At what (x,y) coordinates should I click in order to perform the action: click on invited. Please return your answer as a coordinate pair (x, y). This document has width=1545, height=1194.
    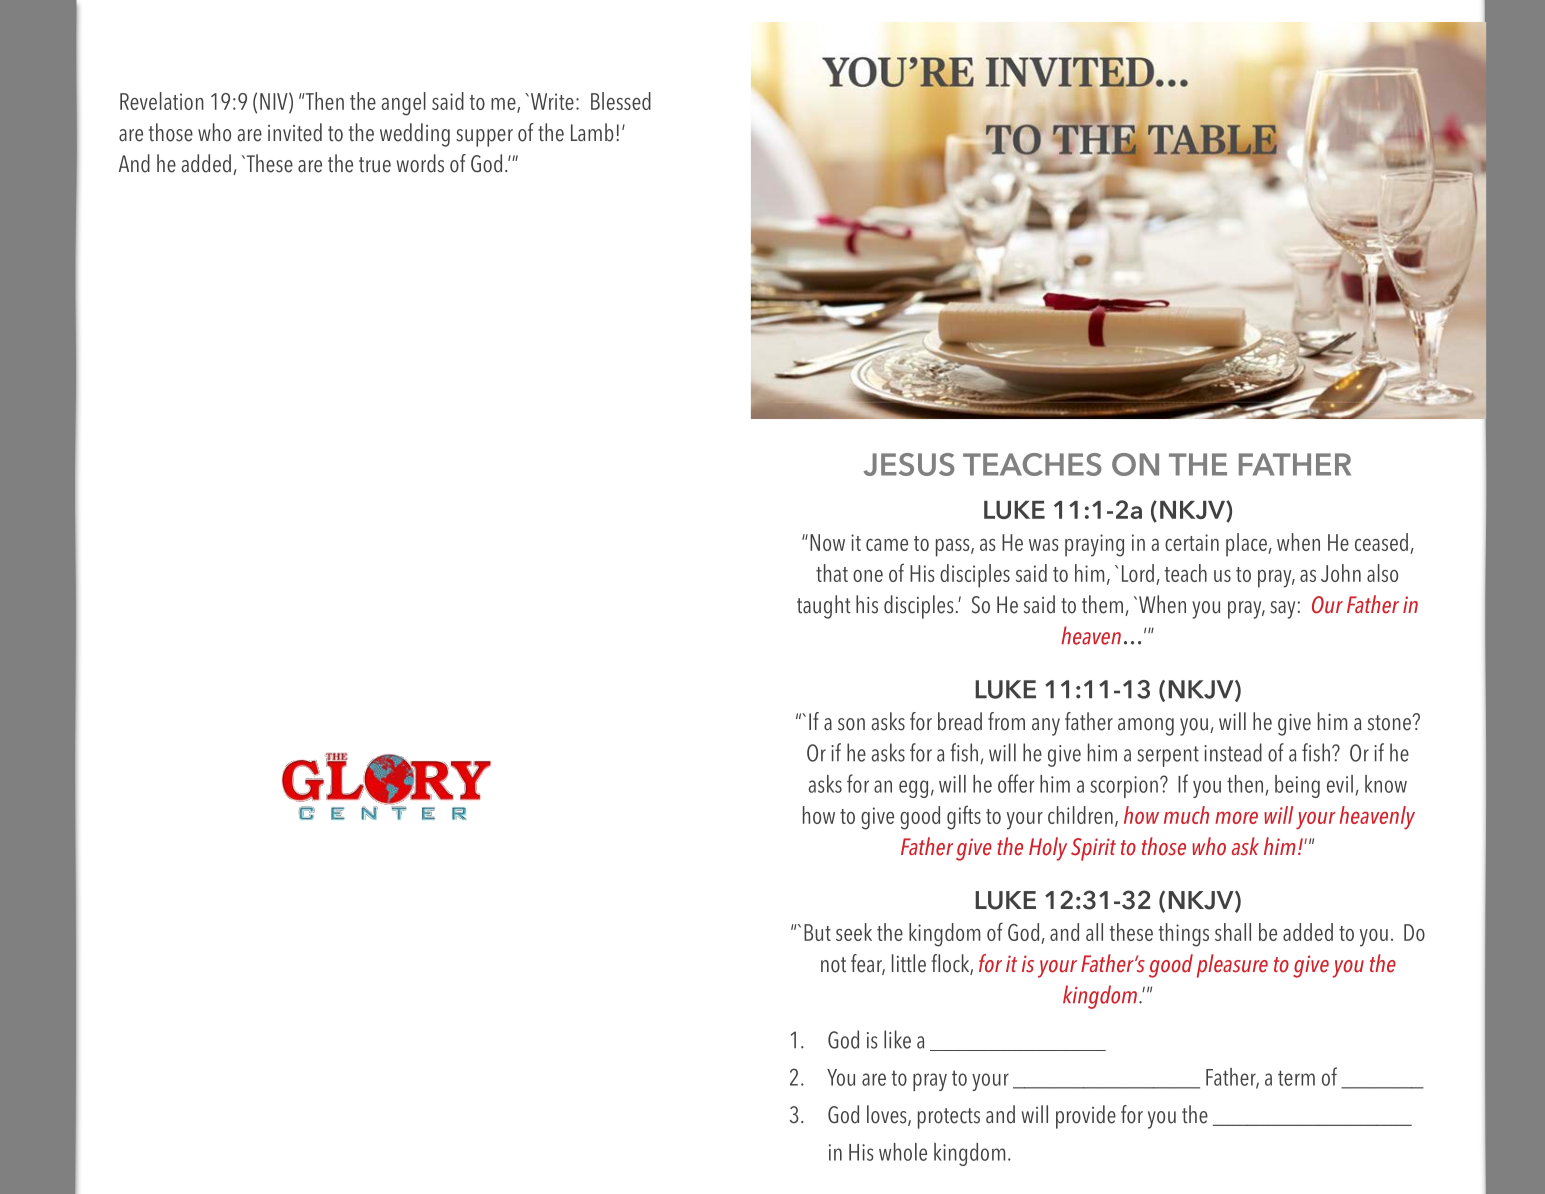
    Looking at the image, I should click on (295, 132).
